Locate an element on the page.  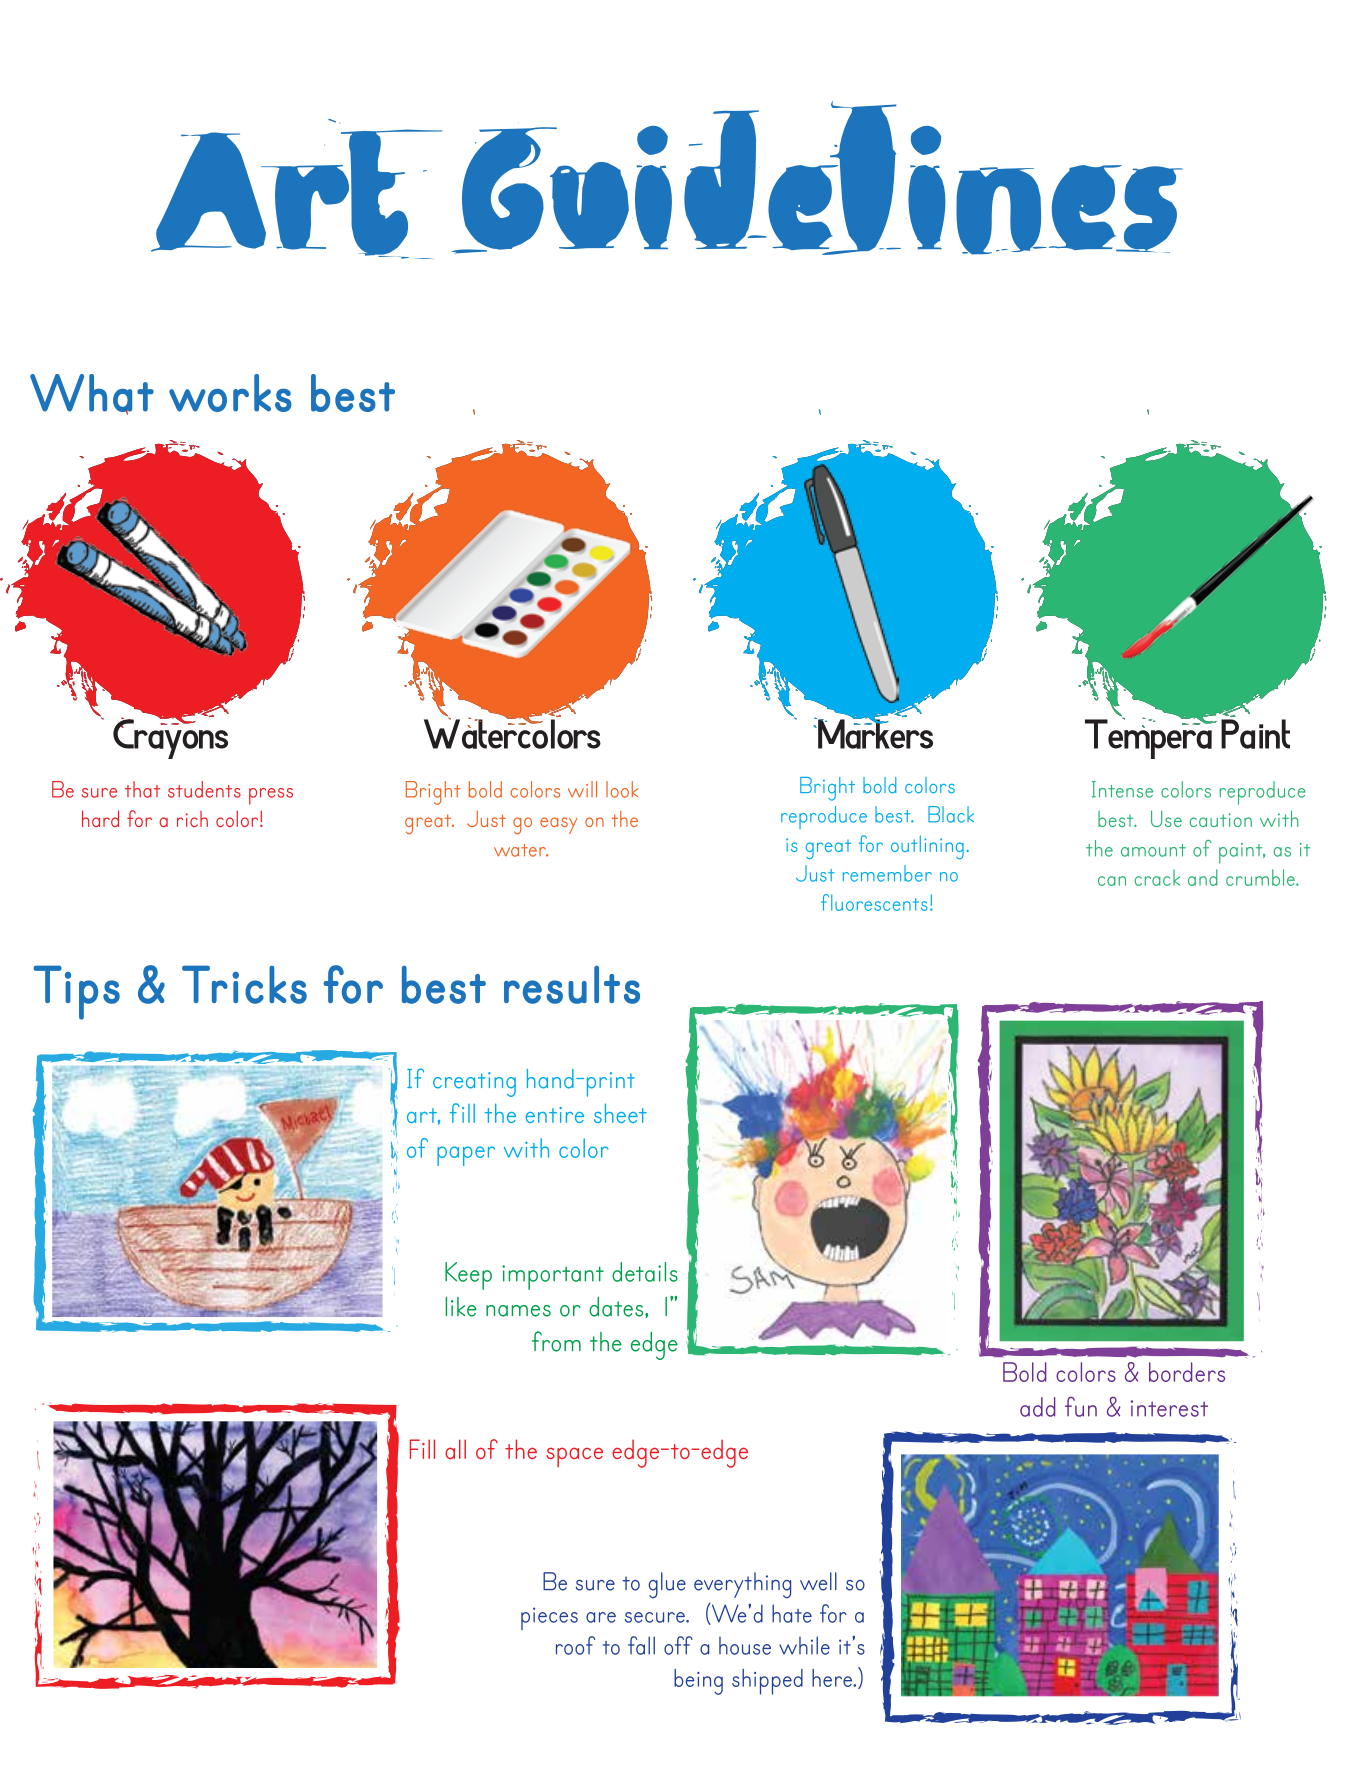
can is located at coordinates (1112, 881).
